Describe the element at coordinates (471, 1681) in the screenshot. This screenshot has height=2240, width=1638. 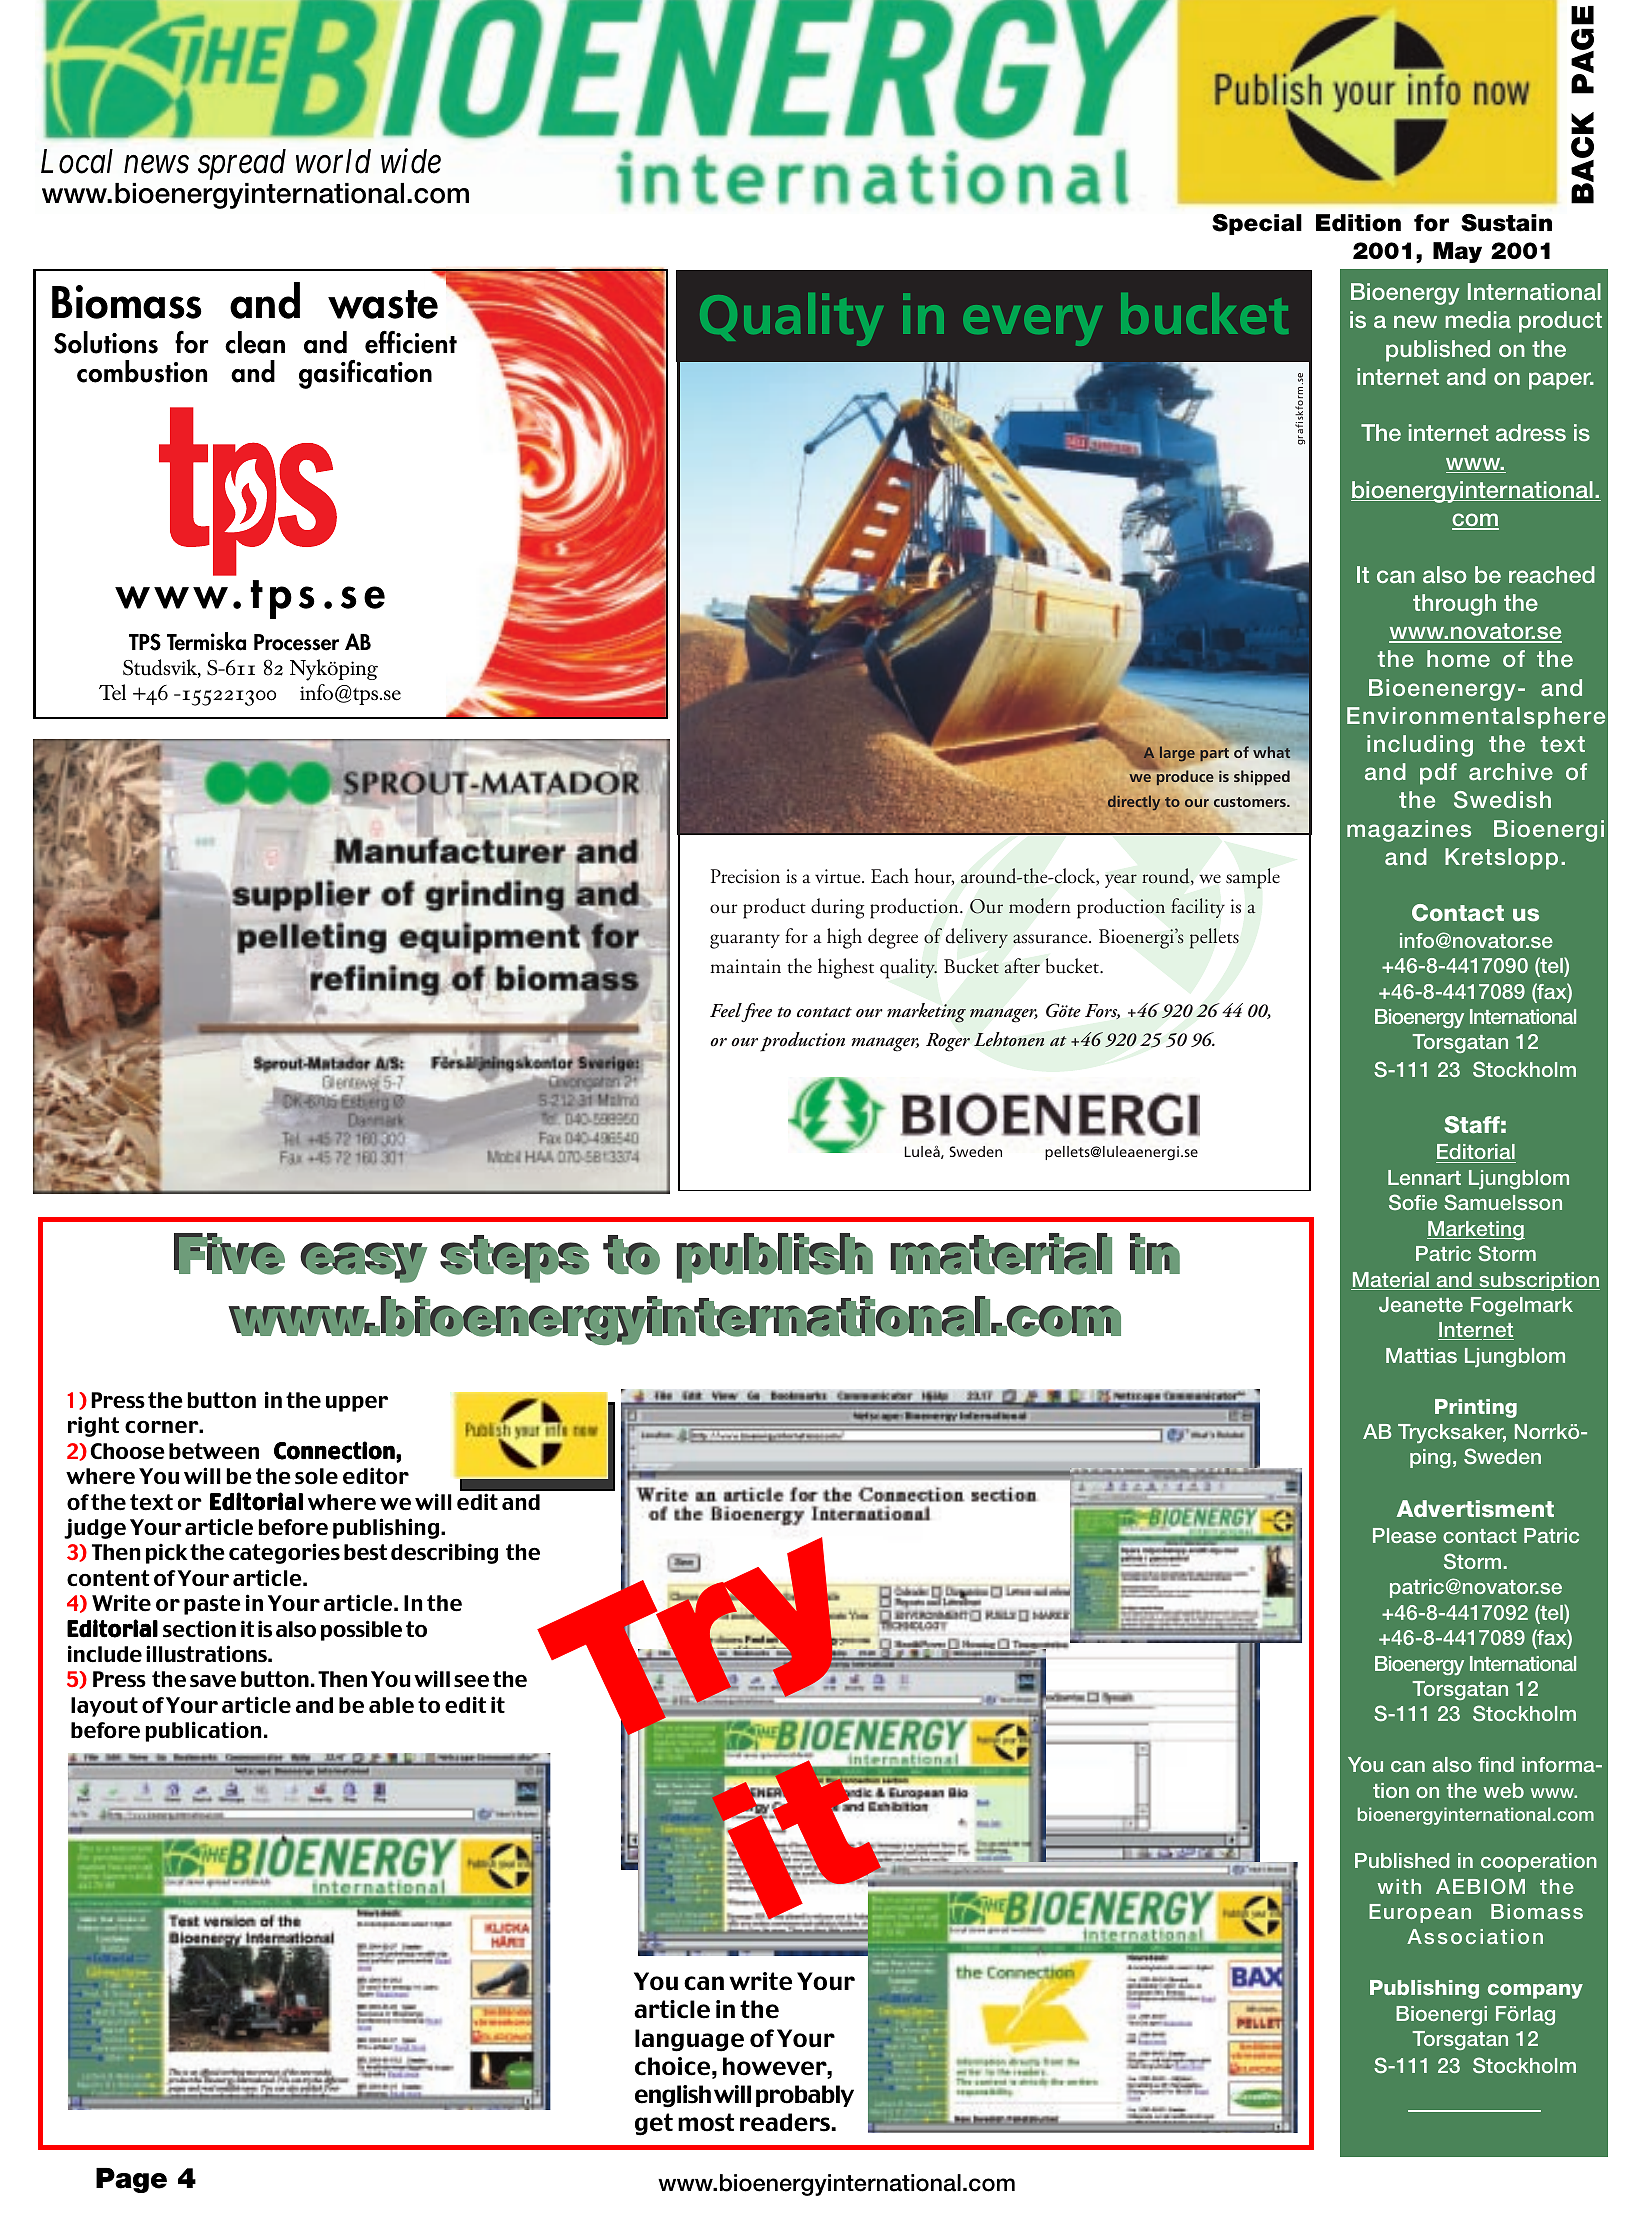
I see `see` at that location.
